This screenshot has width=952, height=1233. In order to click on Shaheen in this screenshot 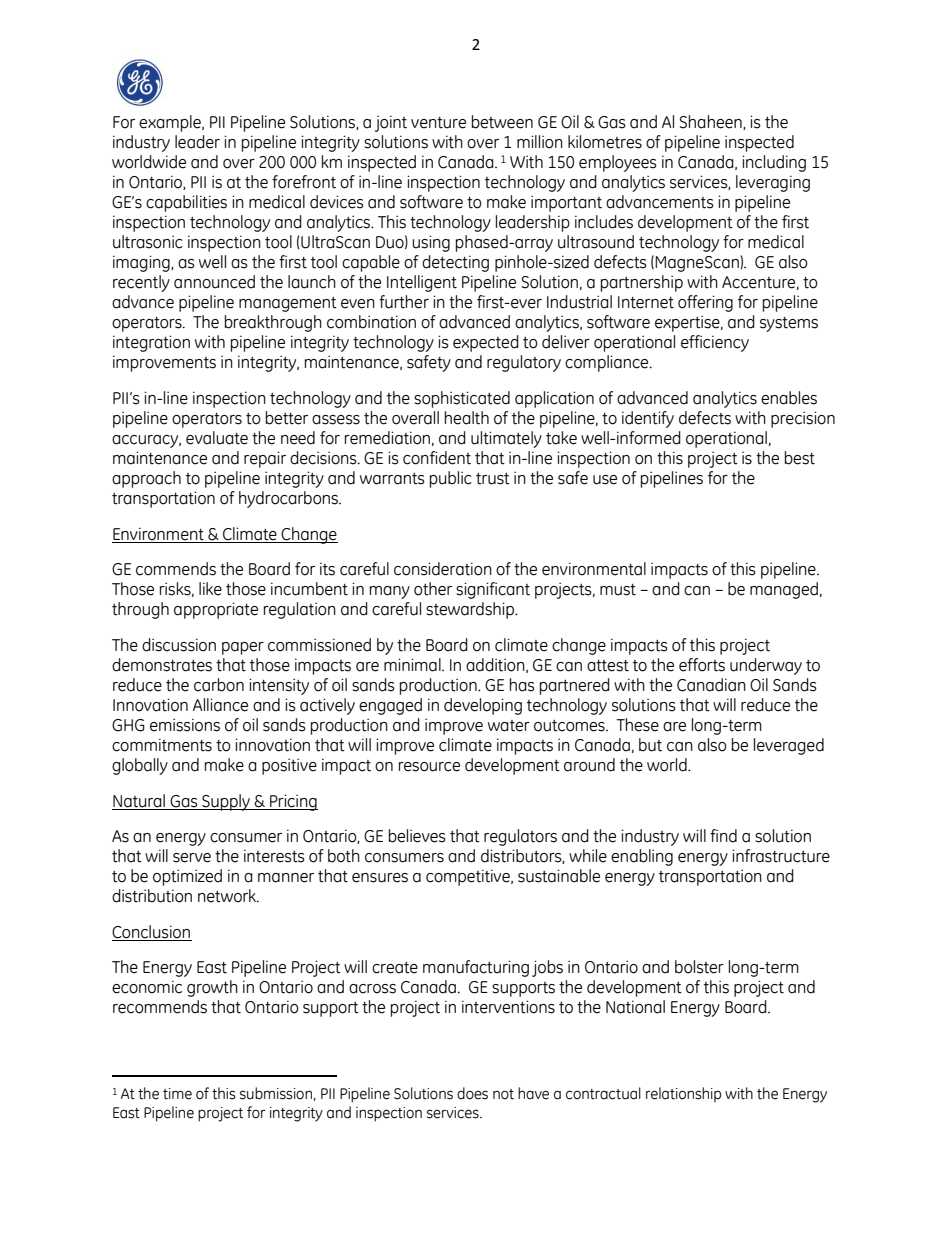, I will do `click(711, 122)`.
